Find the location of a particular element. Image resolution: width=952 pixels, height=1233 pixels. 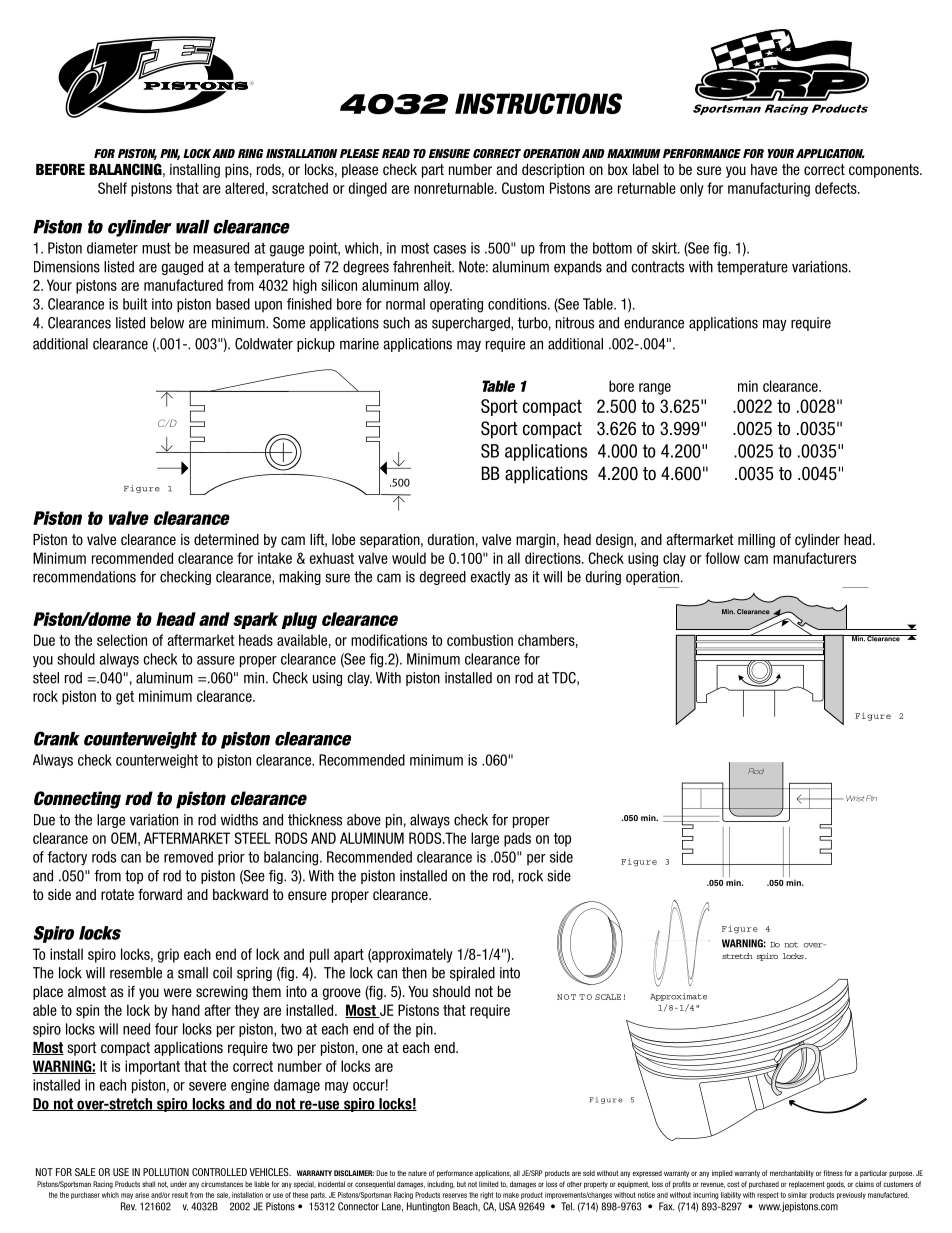

POLLUTION is located at coordinates (166, 1172).
